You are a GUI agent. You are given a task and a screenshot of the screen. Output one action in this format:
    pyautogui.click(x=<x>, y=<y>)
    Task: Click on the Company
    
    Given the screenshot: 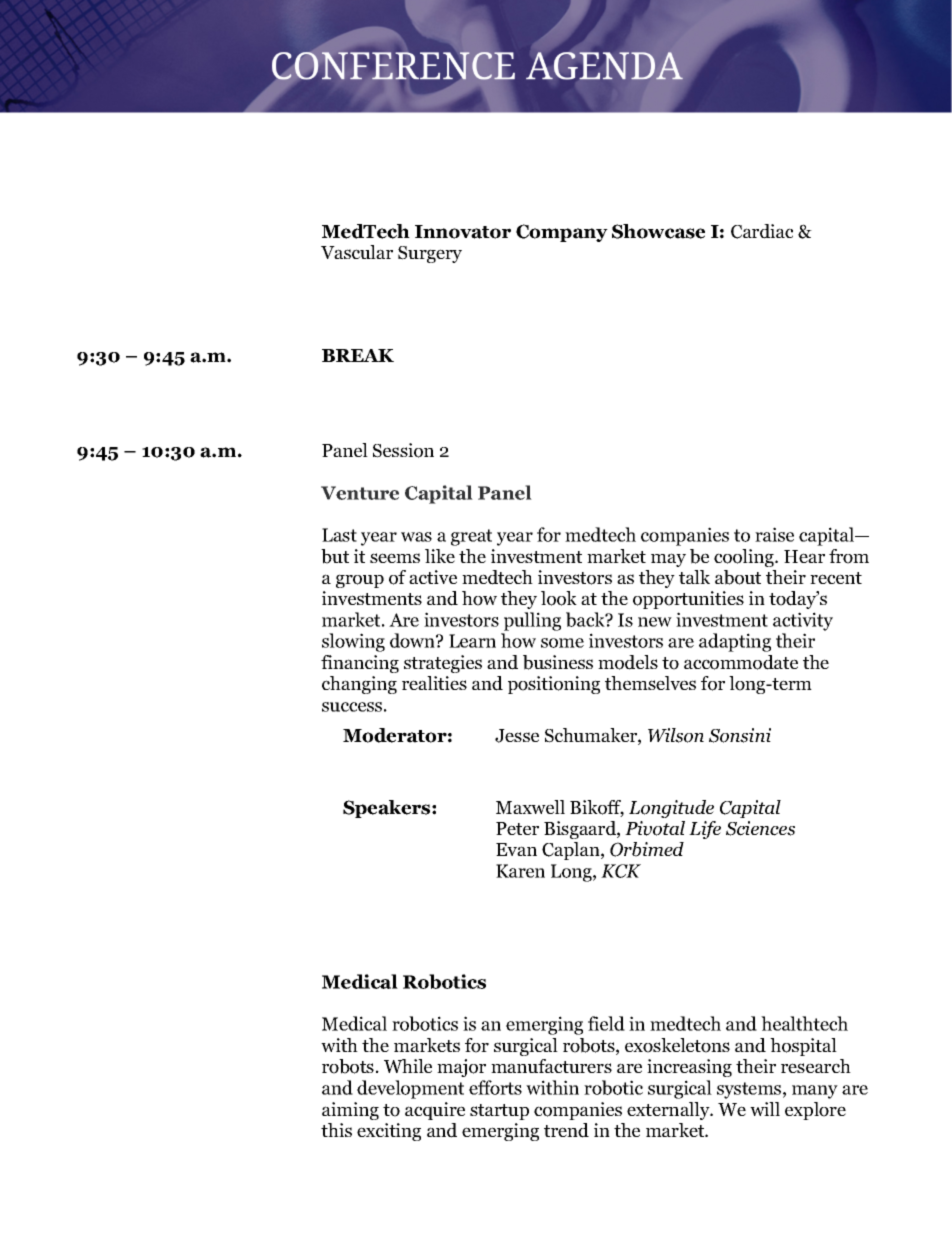 What is the action you would take?
    pyautogui.click(x=562, y=233)
